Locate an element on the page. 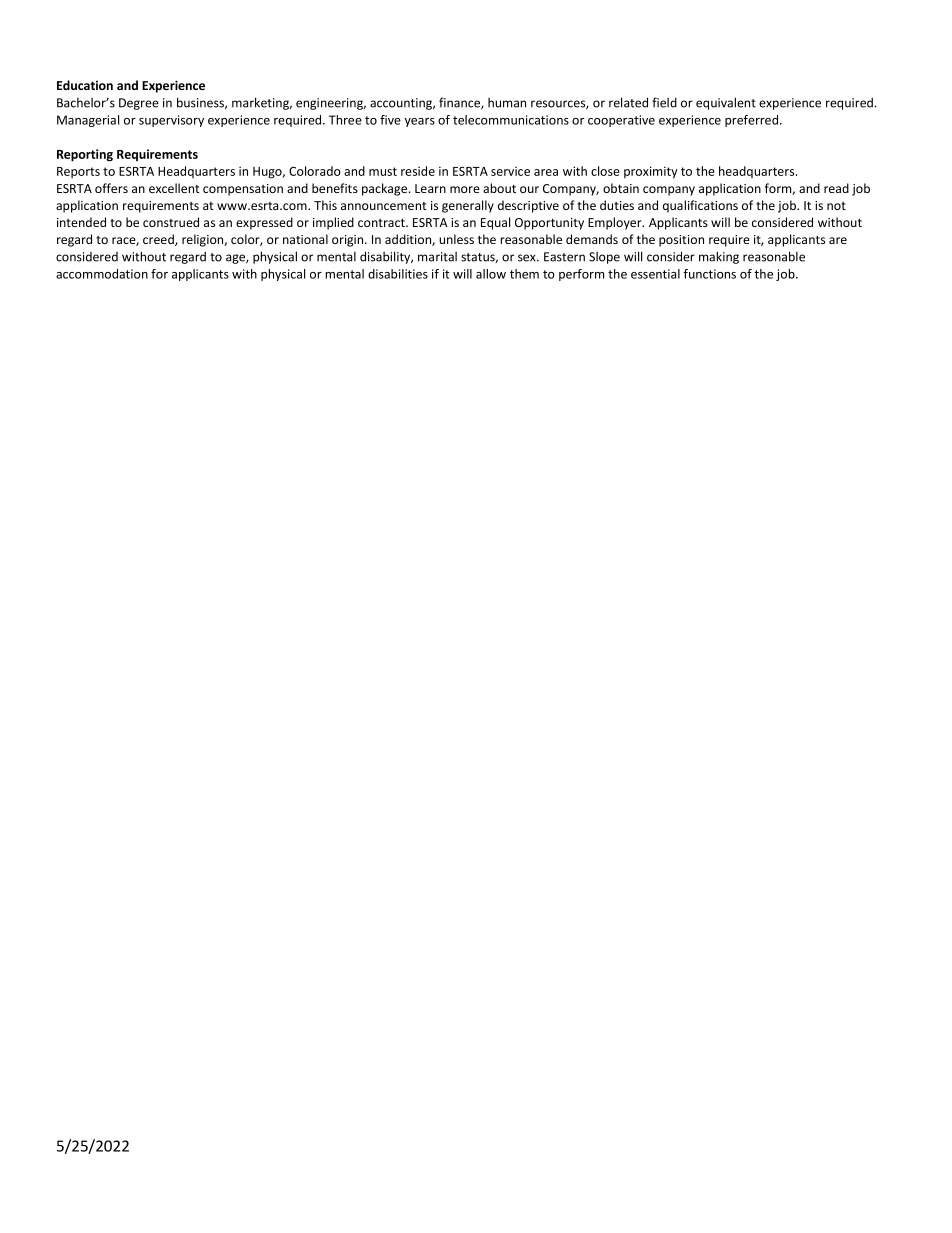 This document has width=952, height=1233. position is located at coordinates (681, 241).
